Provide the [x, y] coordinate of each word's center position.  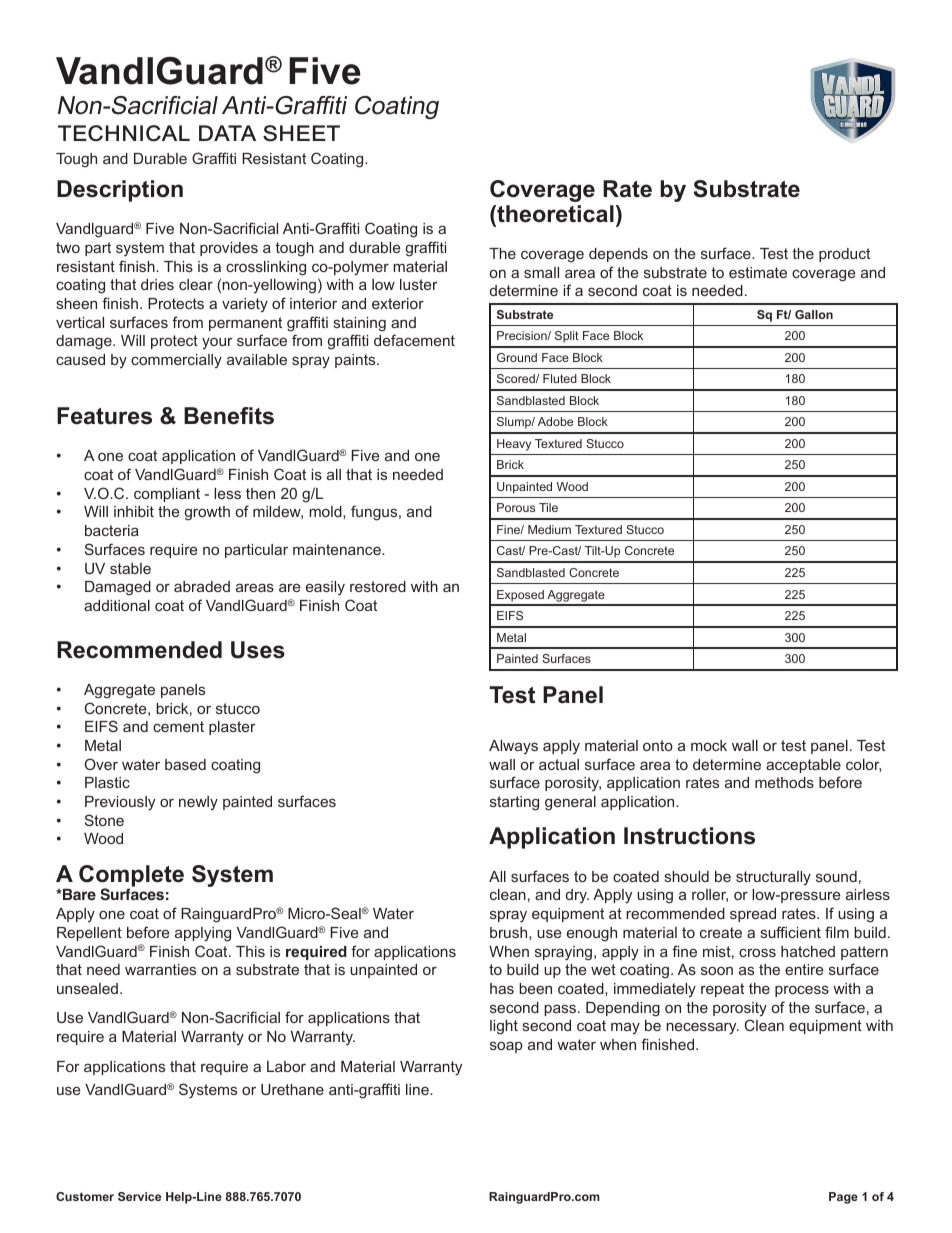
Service [139, 1196]
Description [120, 191]
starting [514, 803]
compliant [167, 495]
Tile [548, 507]
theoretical [554, 214]
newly [198, 803]
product [844, 255]
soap [506, 1047]
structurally [773, 878]
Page [843, 1198]
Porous [516, 507]
